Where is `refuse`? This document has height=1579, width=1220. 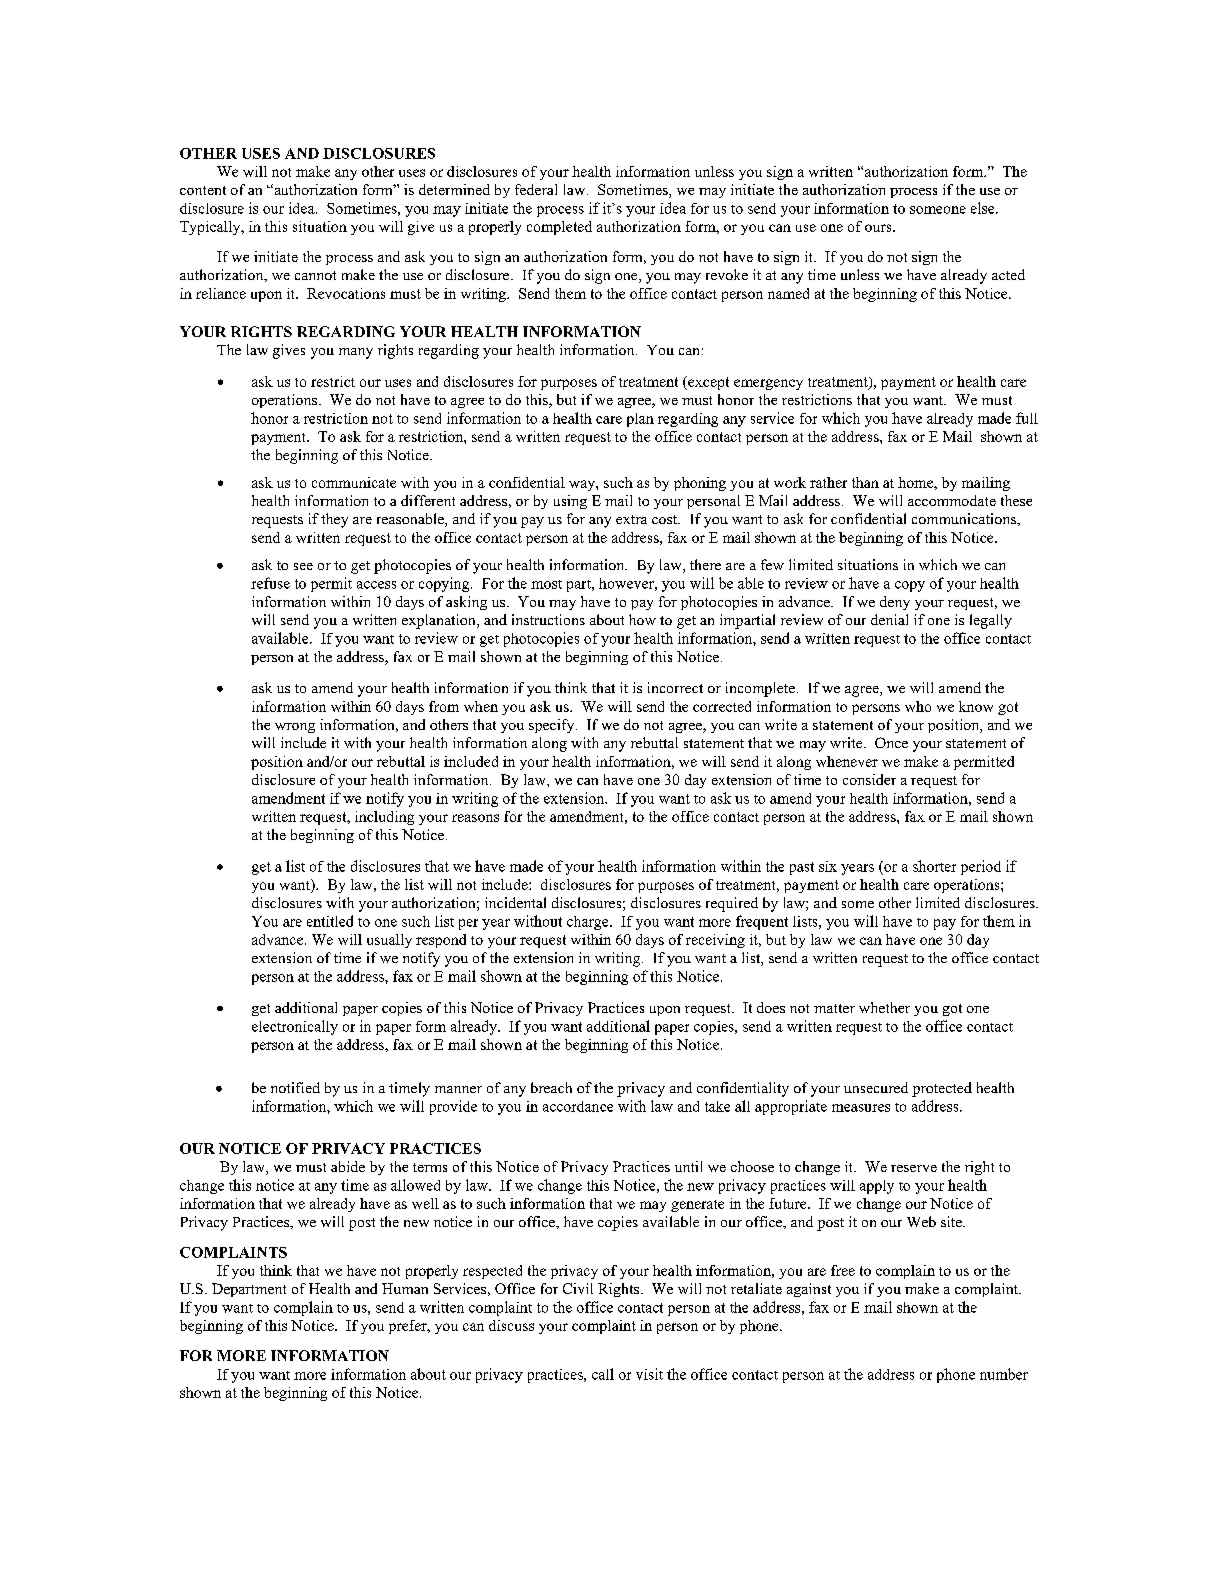 refuse is located at coordinates (270, 583).
